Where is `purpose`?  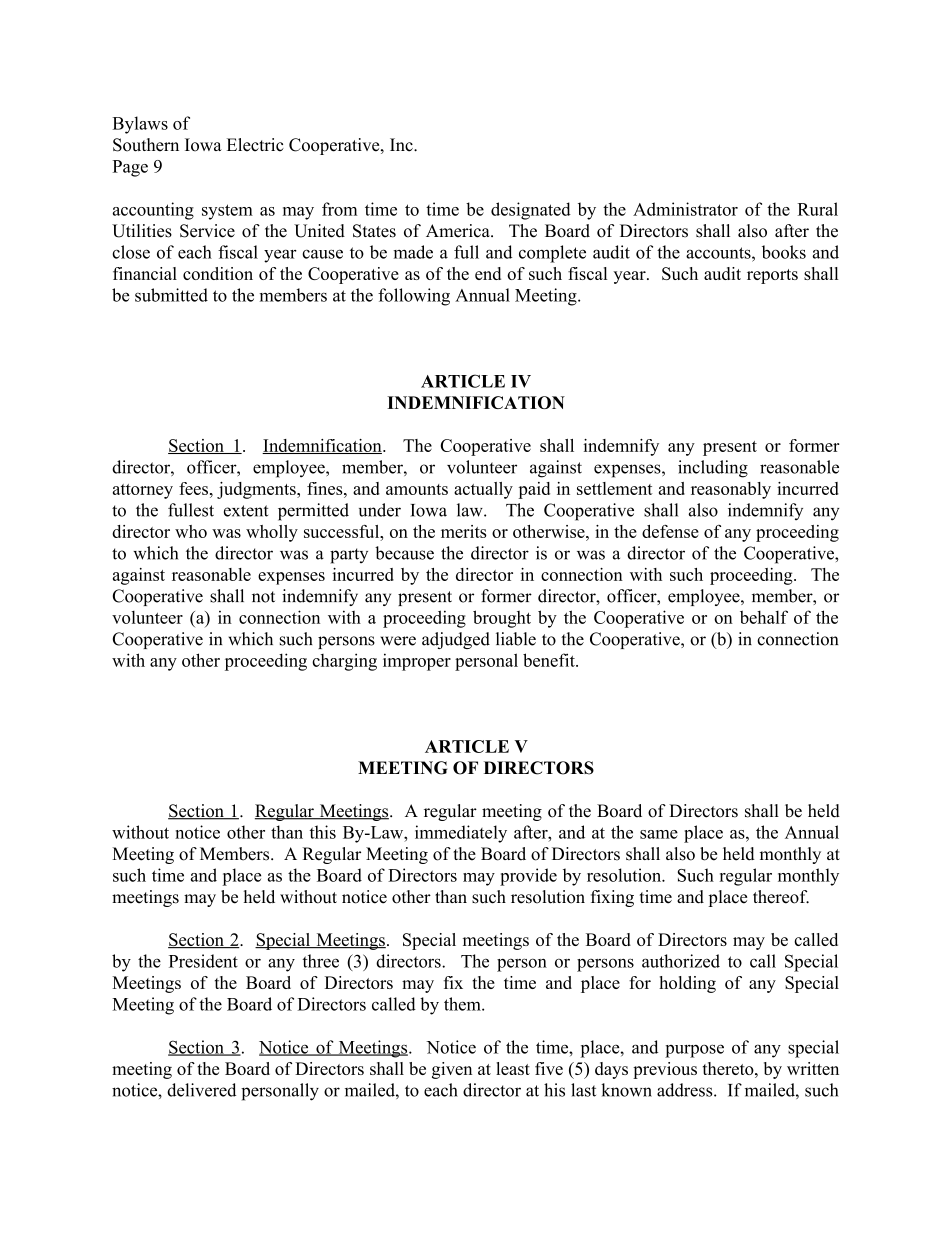 purpose is located at coordinates (694, 1051).
